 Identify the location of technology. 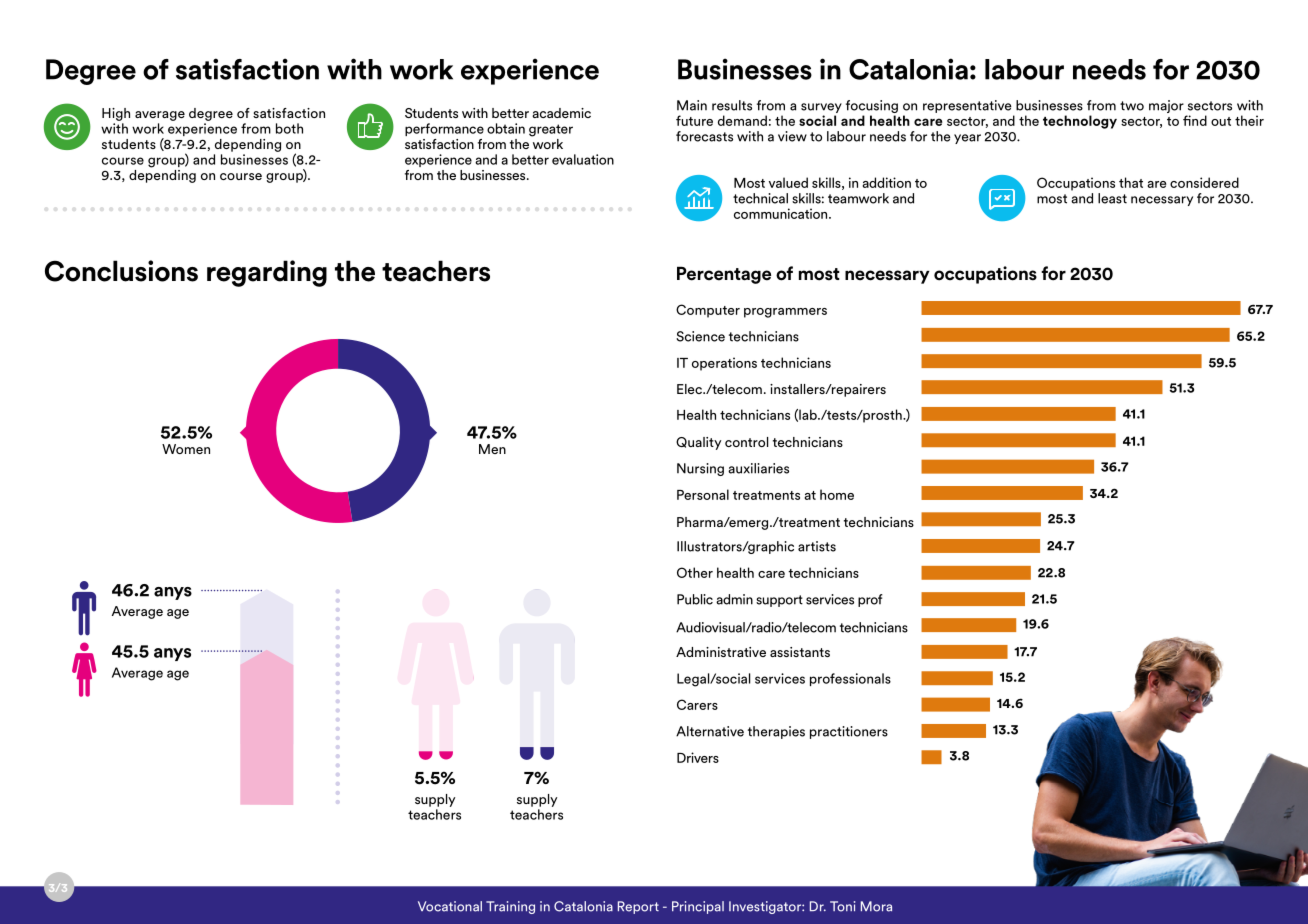
(1080, 122).
